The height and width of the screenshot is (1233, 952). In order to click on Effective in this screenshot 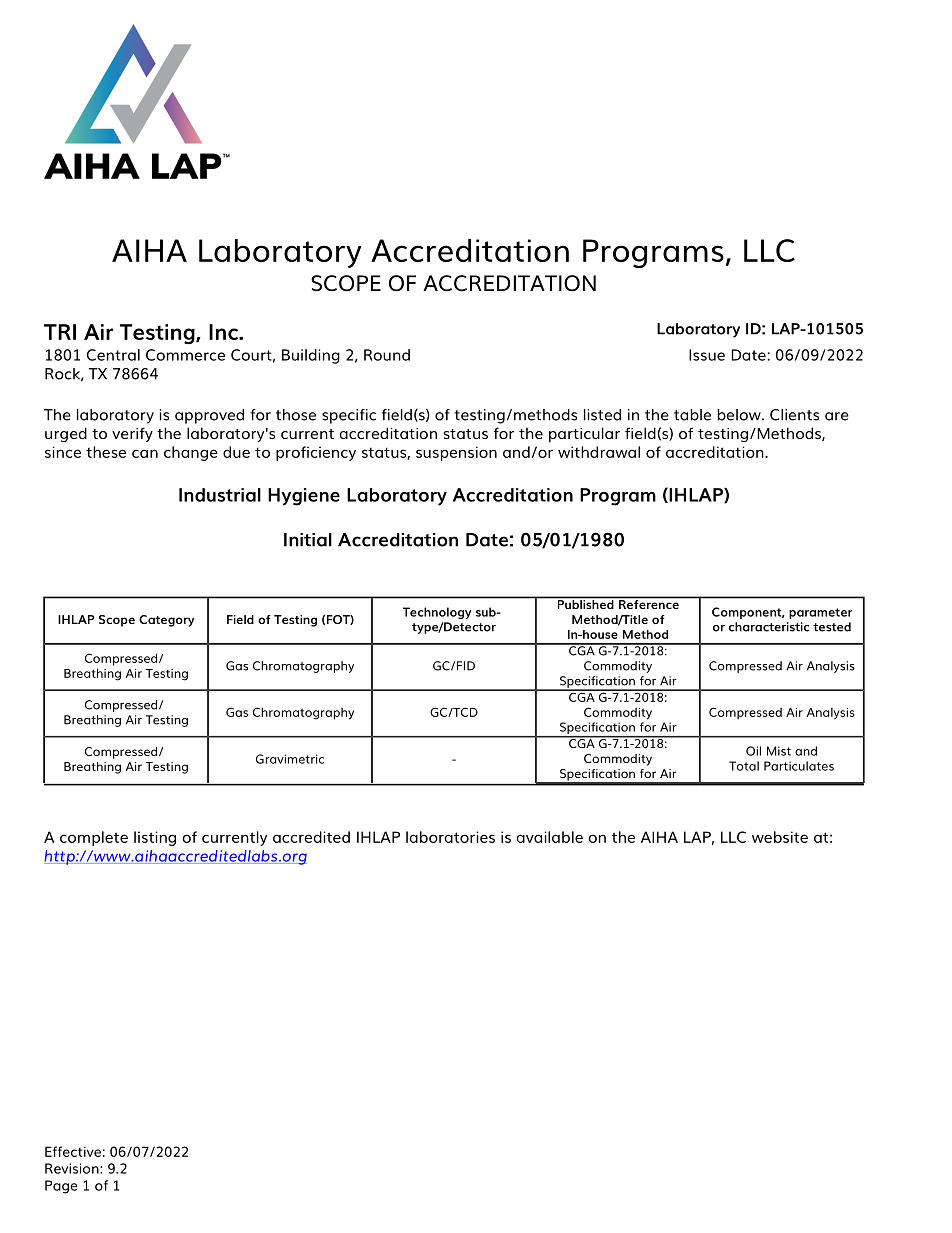, I will do `click(73, 1151)`.
